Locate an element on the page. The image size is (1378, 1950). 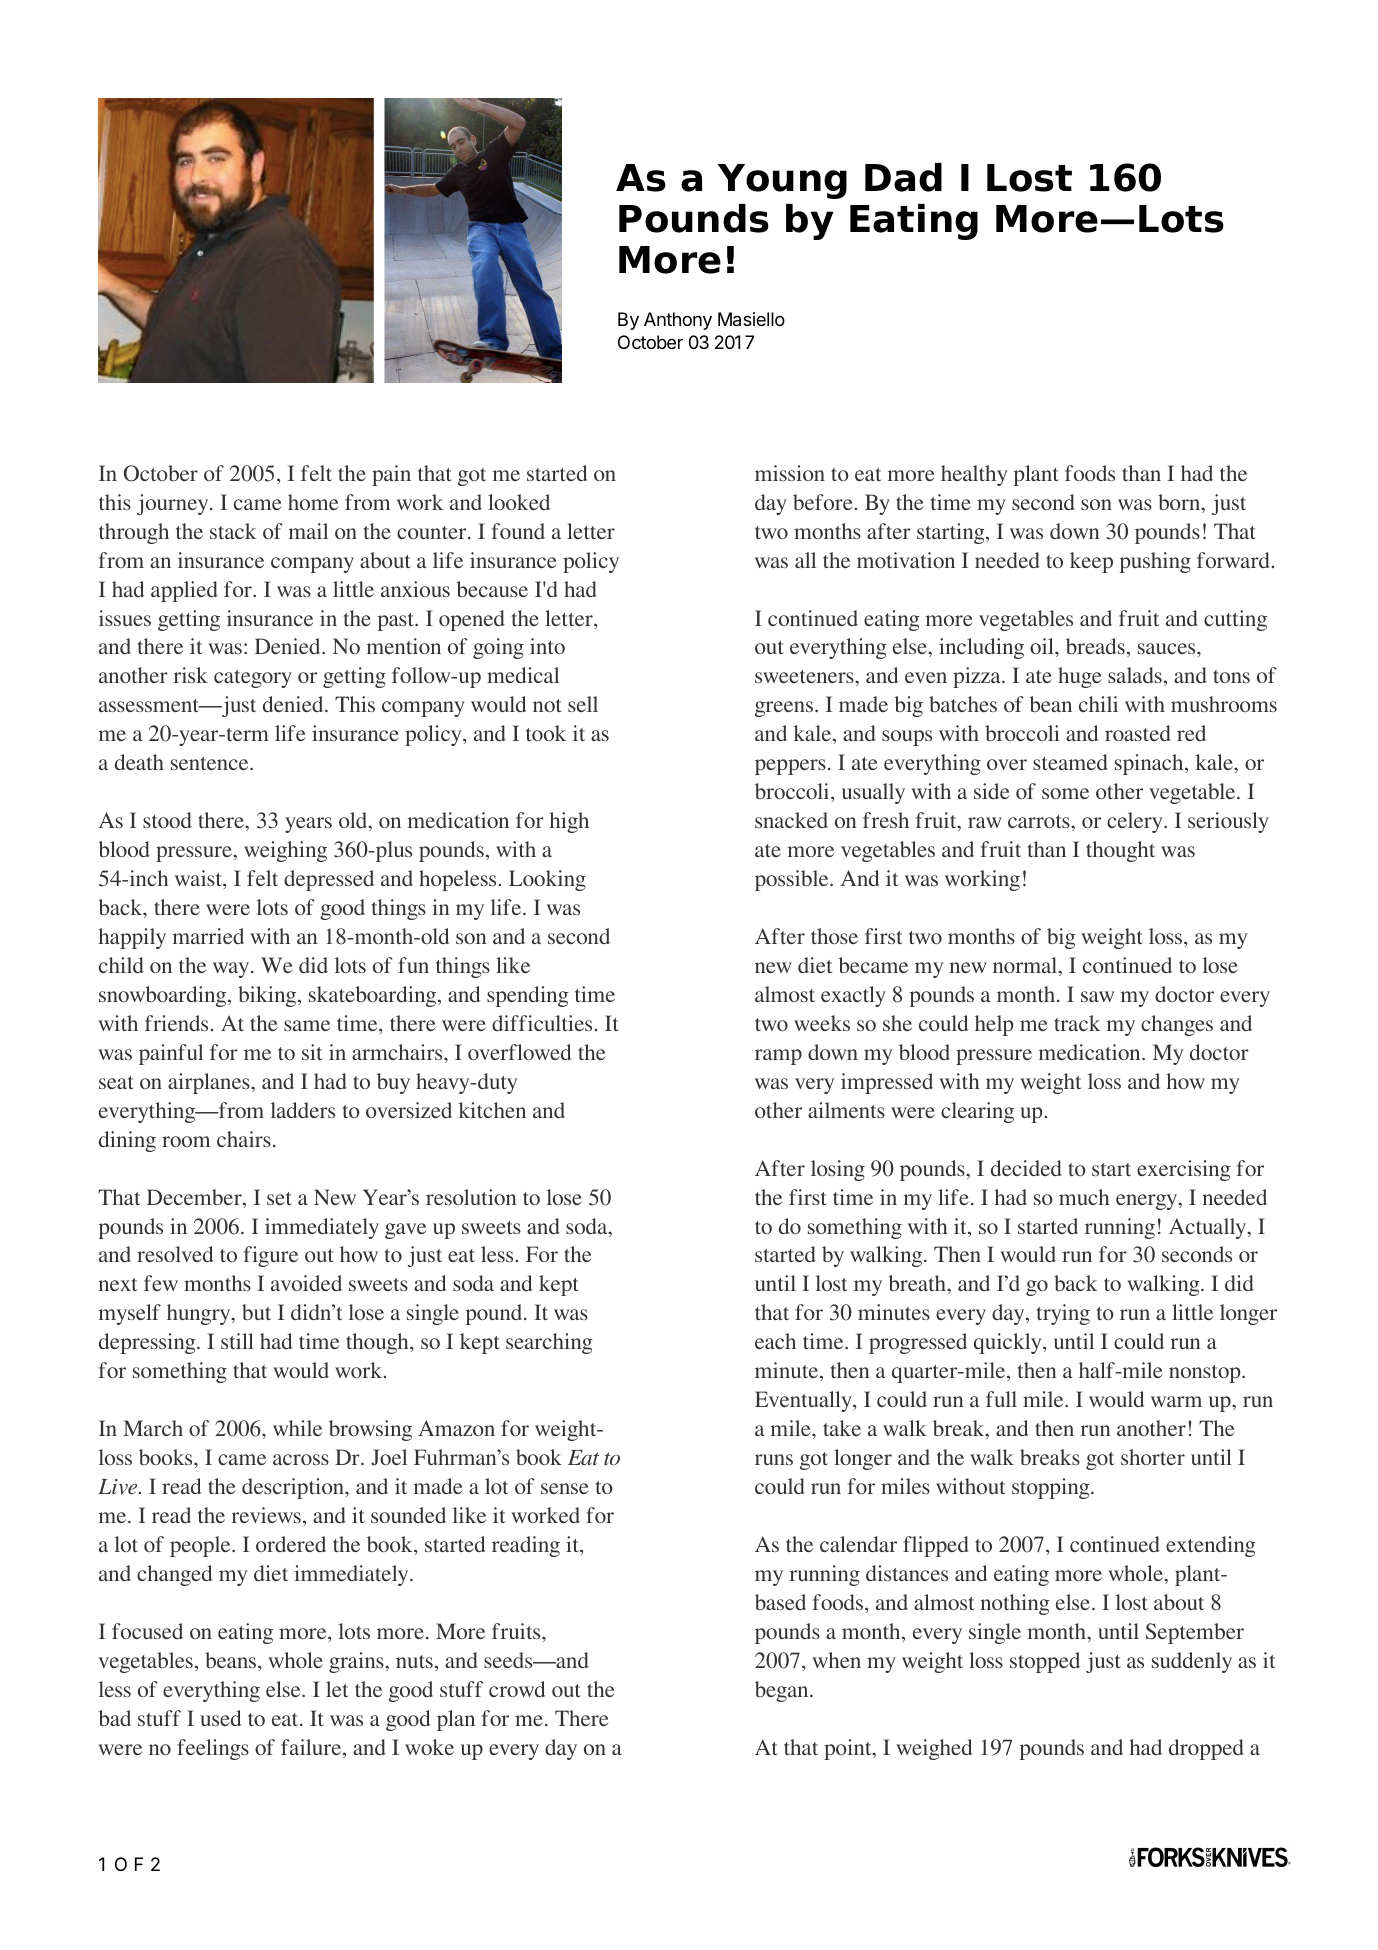
saw is located at coordinates (1097, 996).
